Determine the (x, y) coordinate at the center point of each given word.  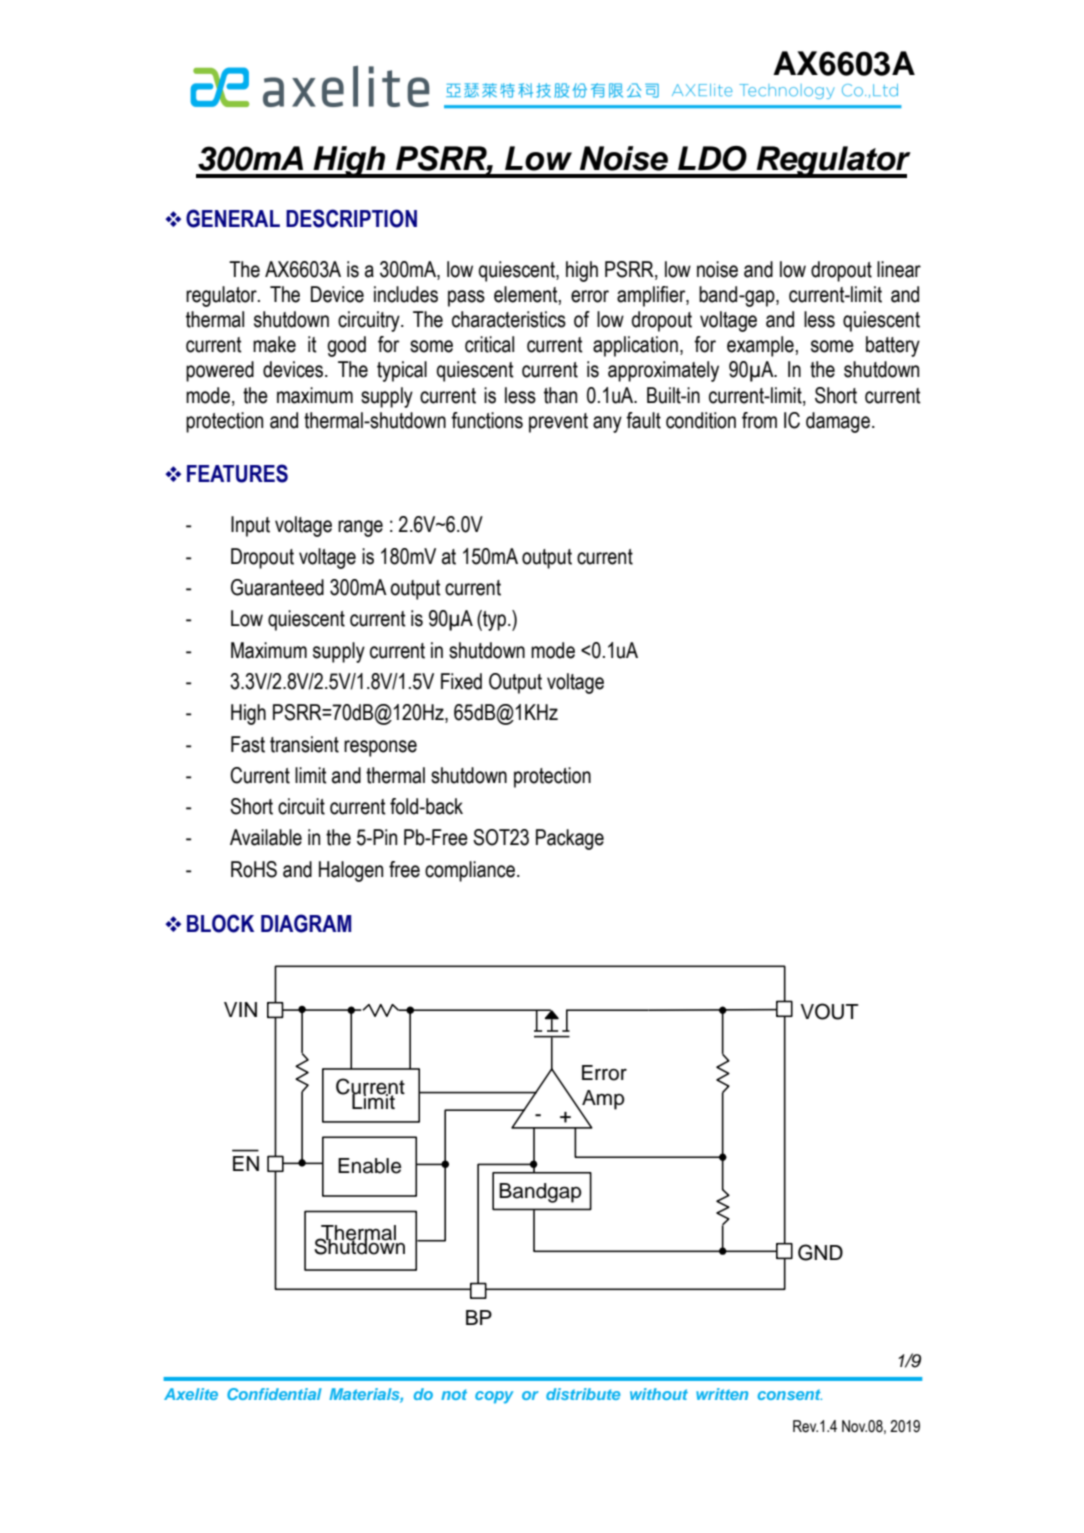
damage (838, 422)
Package (570, 839)
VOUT (830, 1011)
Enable (369, 1166)
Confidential (274, 1394)
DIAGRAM (306, 923)
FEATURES (237, 473)
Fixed (461, 681)
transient (304, 744)
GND (820, 1252)
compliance (471, 871)
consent (790, 1394)
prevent (558, 423)
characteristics (509, 319)
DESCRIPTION (351, 218)
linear (899, 269)
